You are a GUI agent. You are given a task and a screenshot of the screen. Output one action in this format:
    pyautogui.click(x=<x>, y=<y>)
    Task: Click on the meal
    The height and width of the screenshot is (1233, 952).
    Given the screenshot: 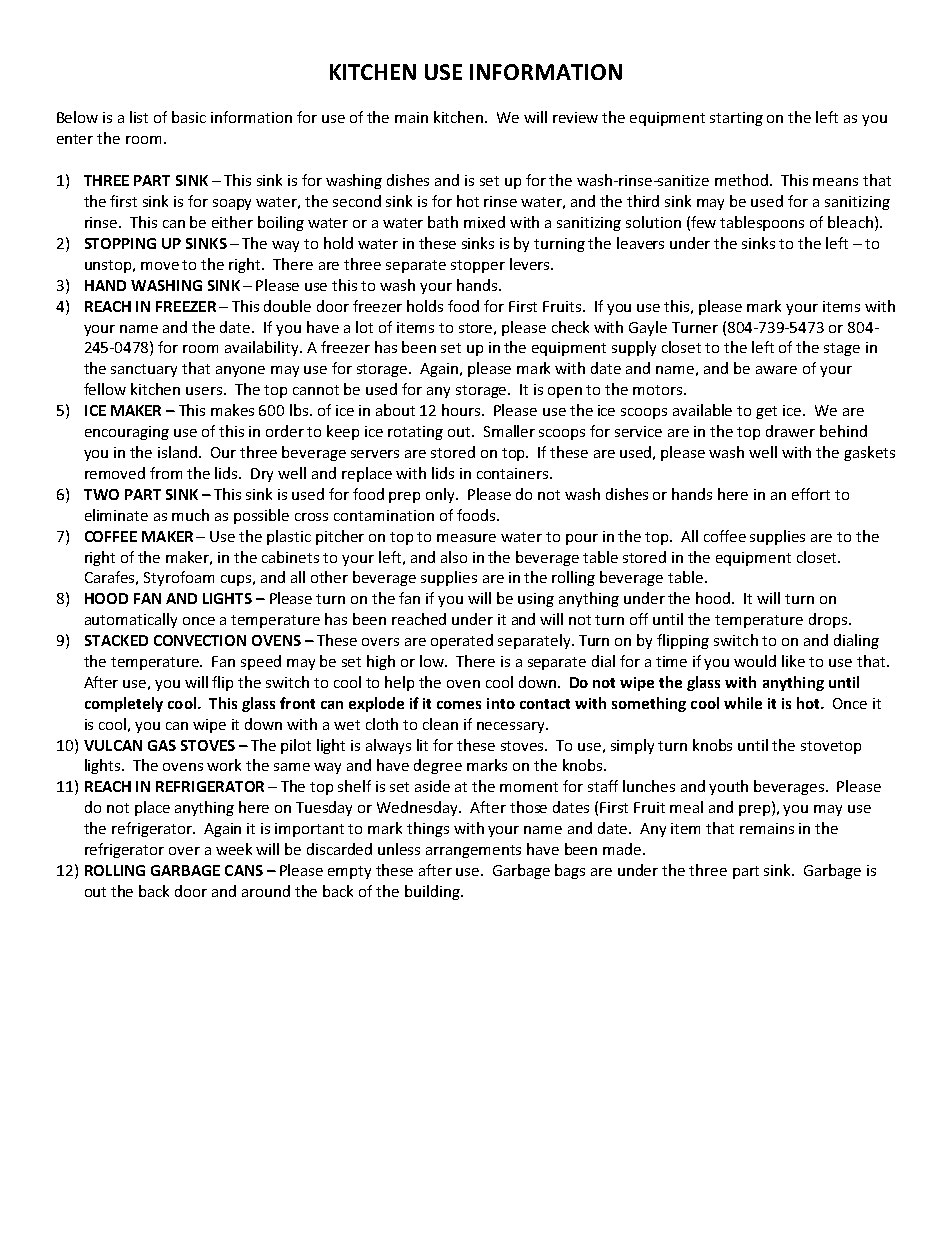 What is the action you would take?
    pyautogui.click(x=686, y=807)
